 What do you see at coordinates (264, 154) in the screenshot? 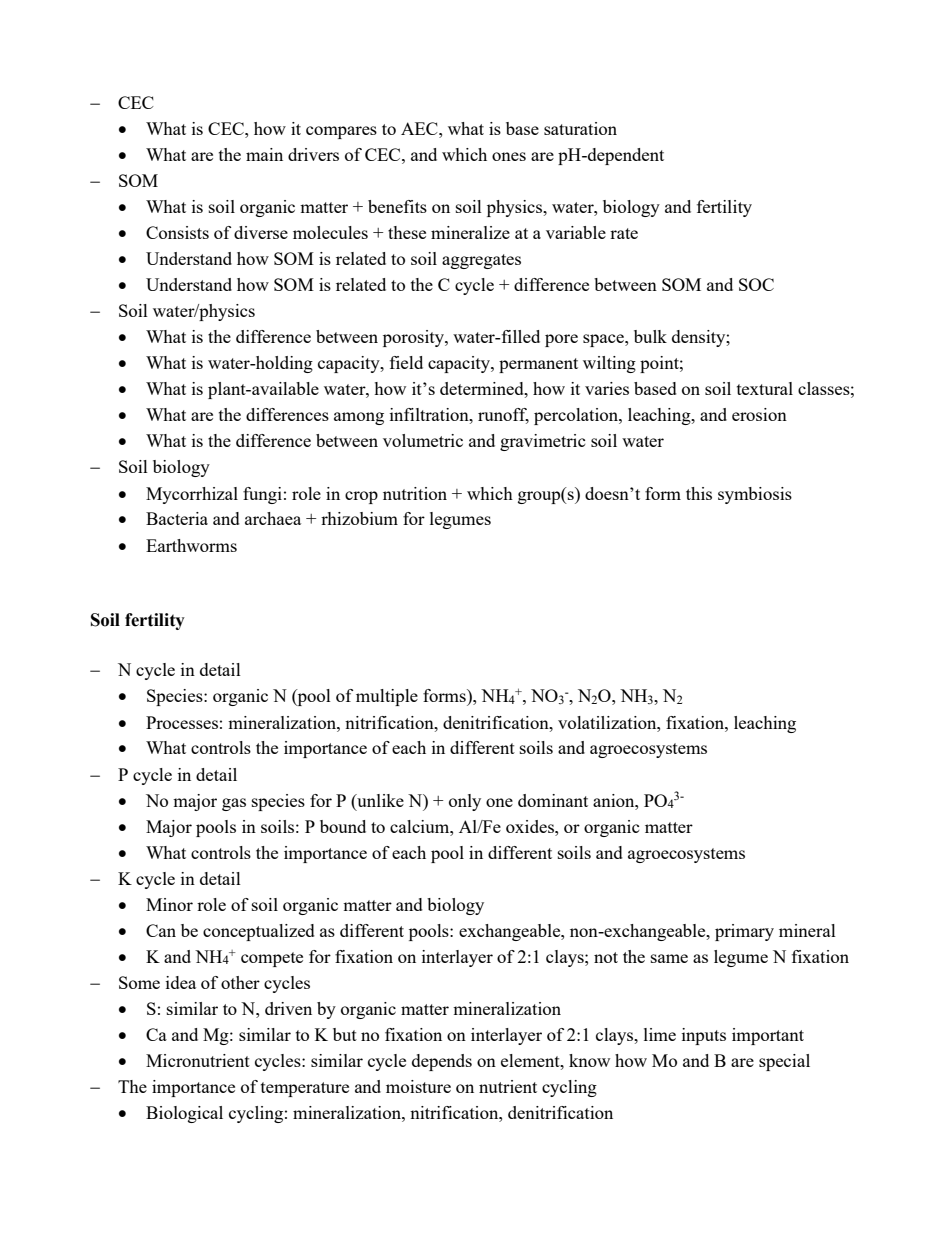
I see `main` at bounding box center [264, 154].
